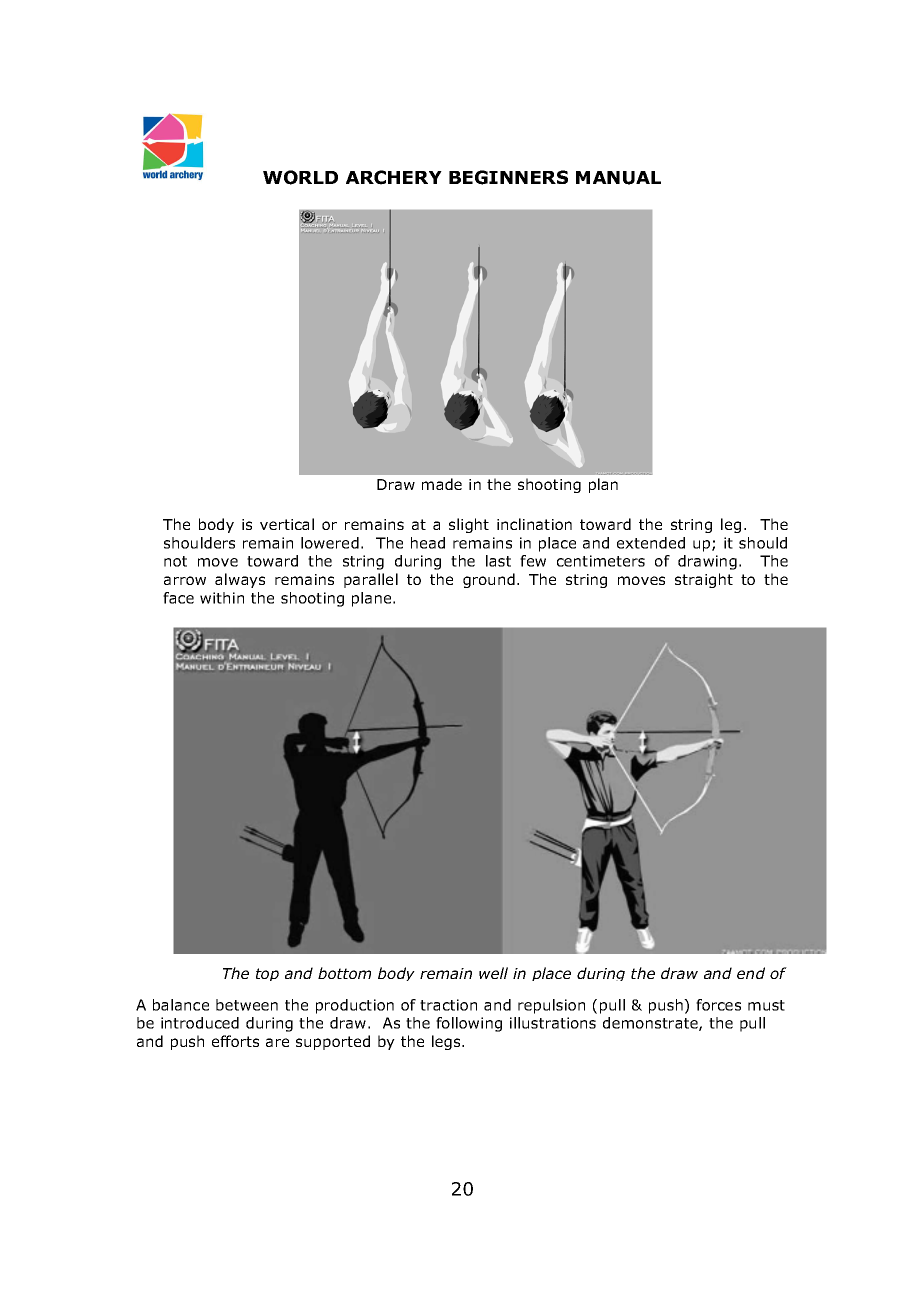 Image resolution: width=924 pixels, height=1308 pixels. Describe the element at coordinates (508, 177) in the screenshot. I see `BEGINNERS` at that location.
